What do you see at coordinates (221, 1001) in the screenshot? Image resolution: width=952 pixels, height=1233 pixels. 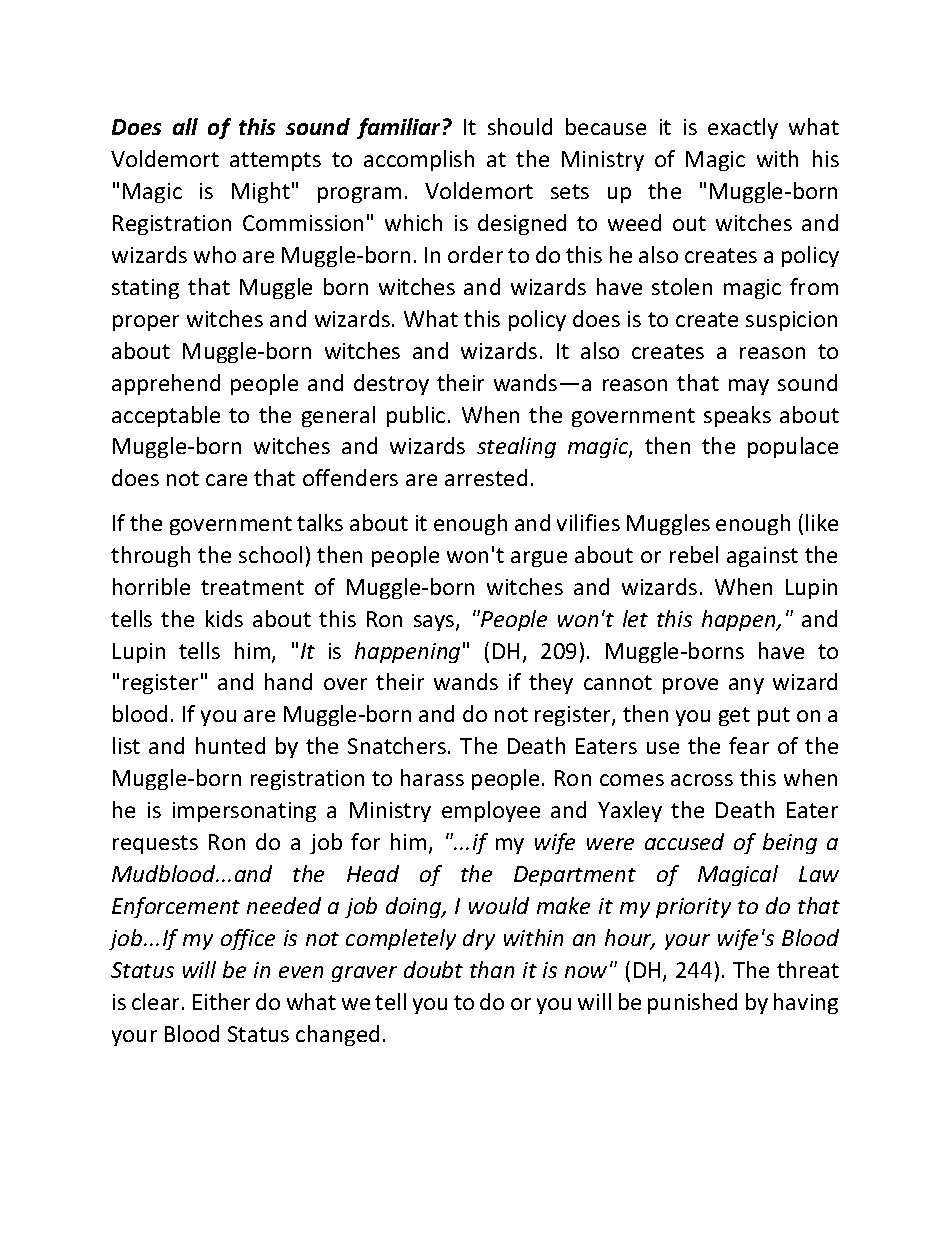 I see `Either` at bounding box center [221, 1001].
